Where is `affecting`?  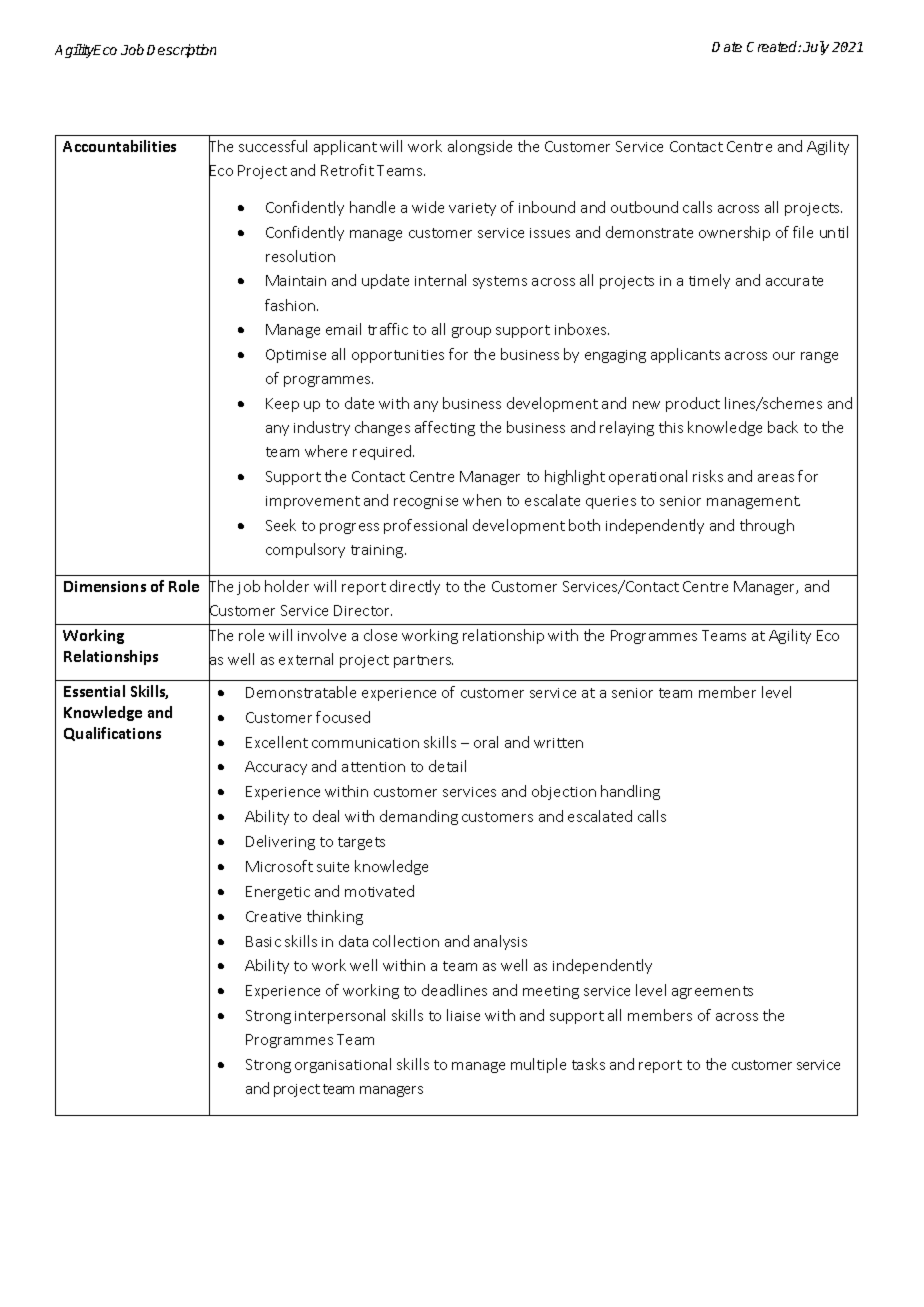
affecting is located at coordinates (445, 428).
